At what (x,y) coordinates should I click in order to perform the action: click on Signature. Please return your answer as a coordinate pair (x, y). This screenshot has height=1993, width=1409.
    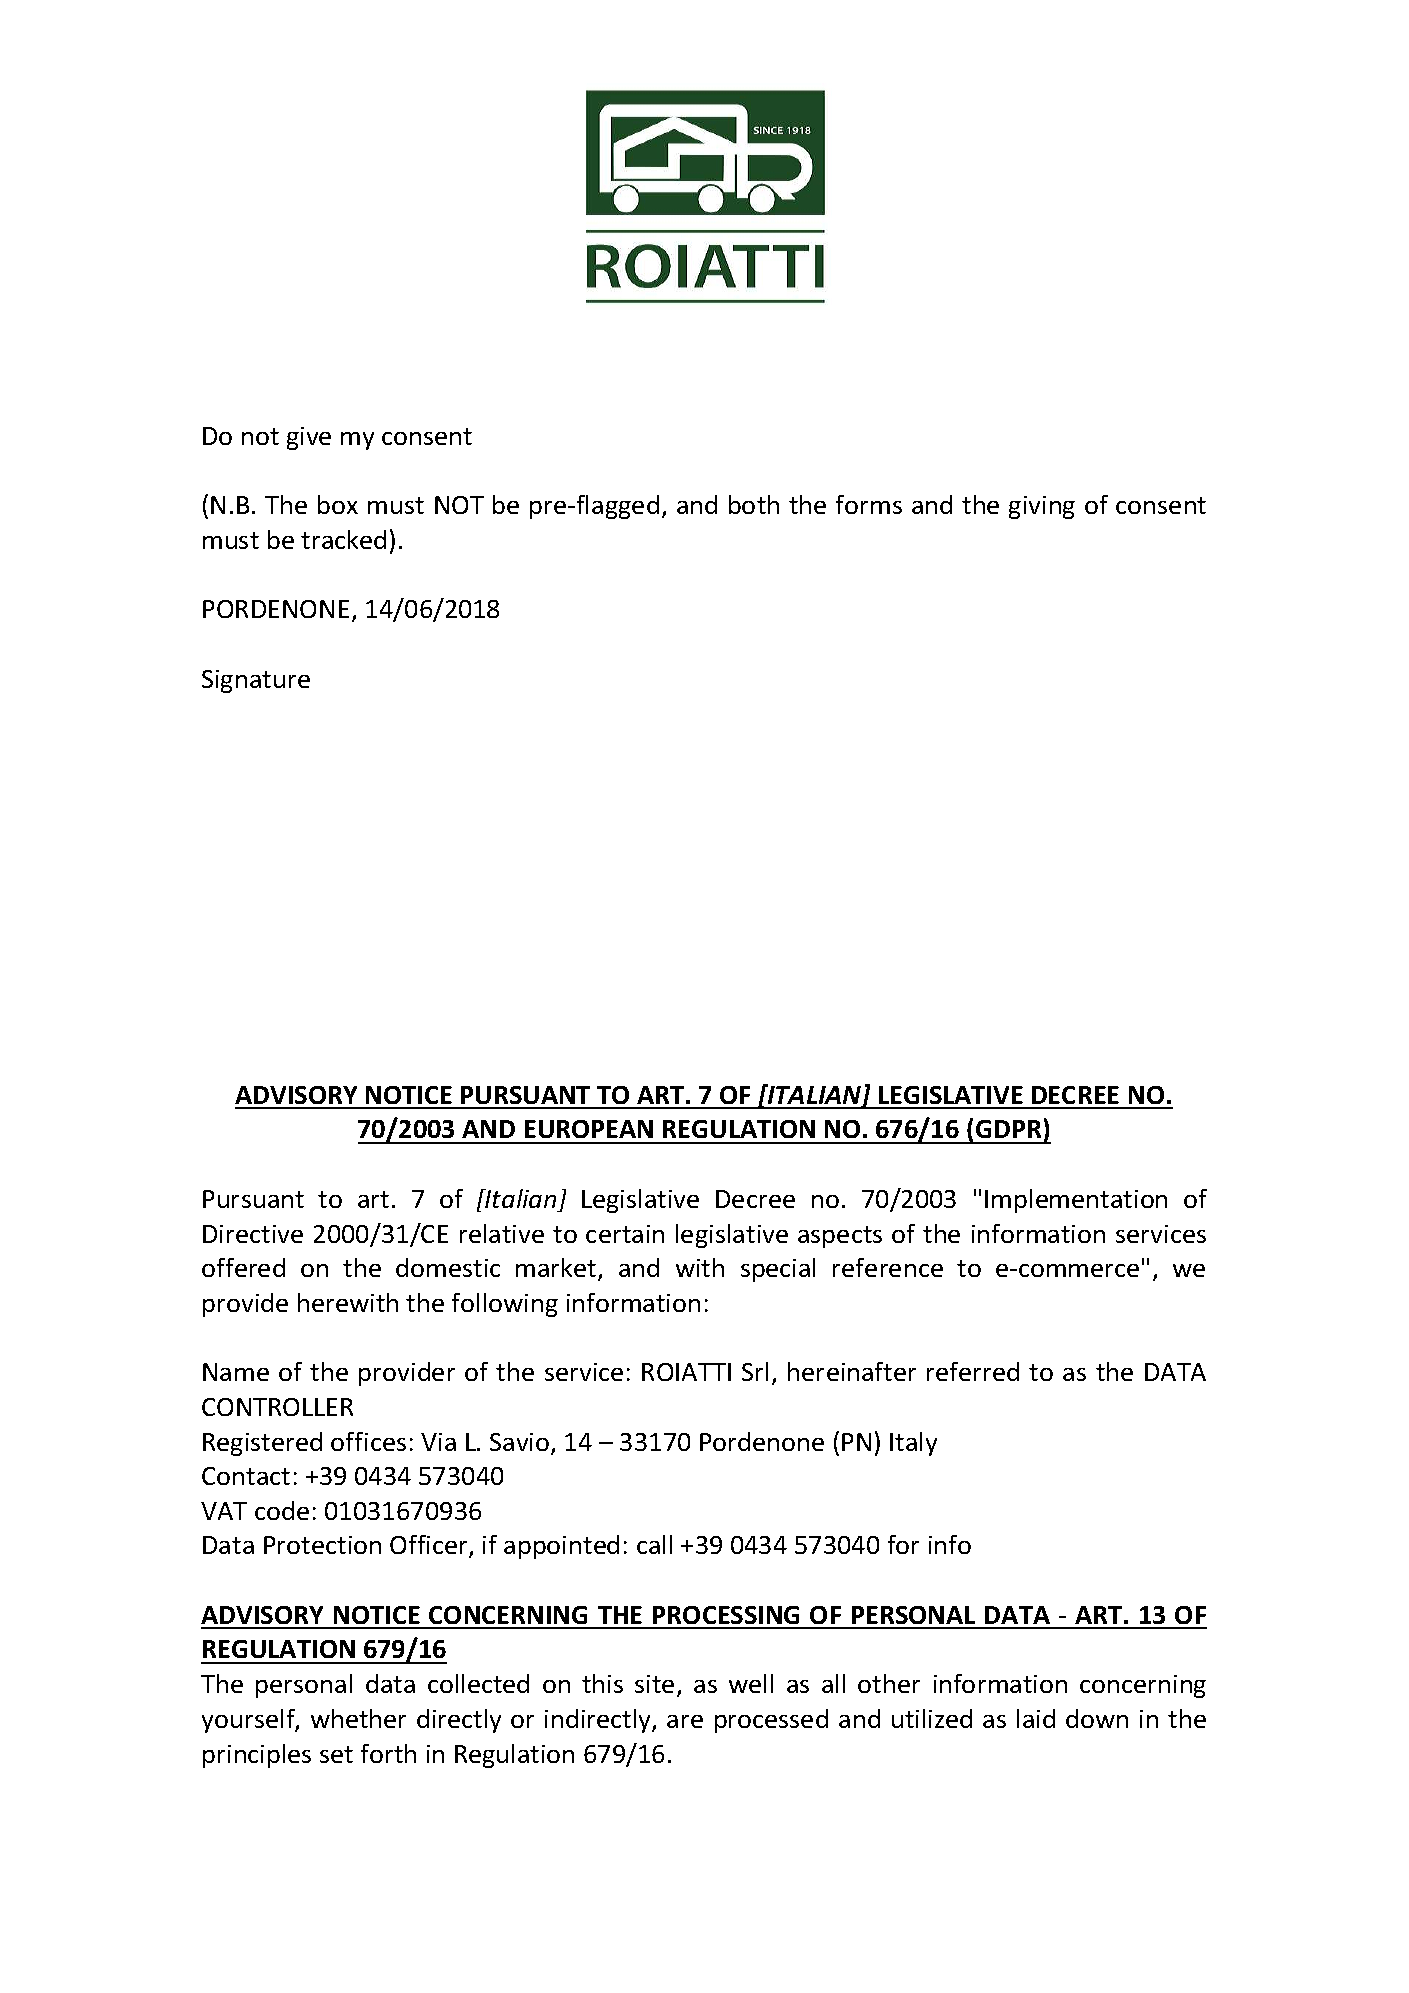
    Looking at the image, I should click on (256, 681).
